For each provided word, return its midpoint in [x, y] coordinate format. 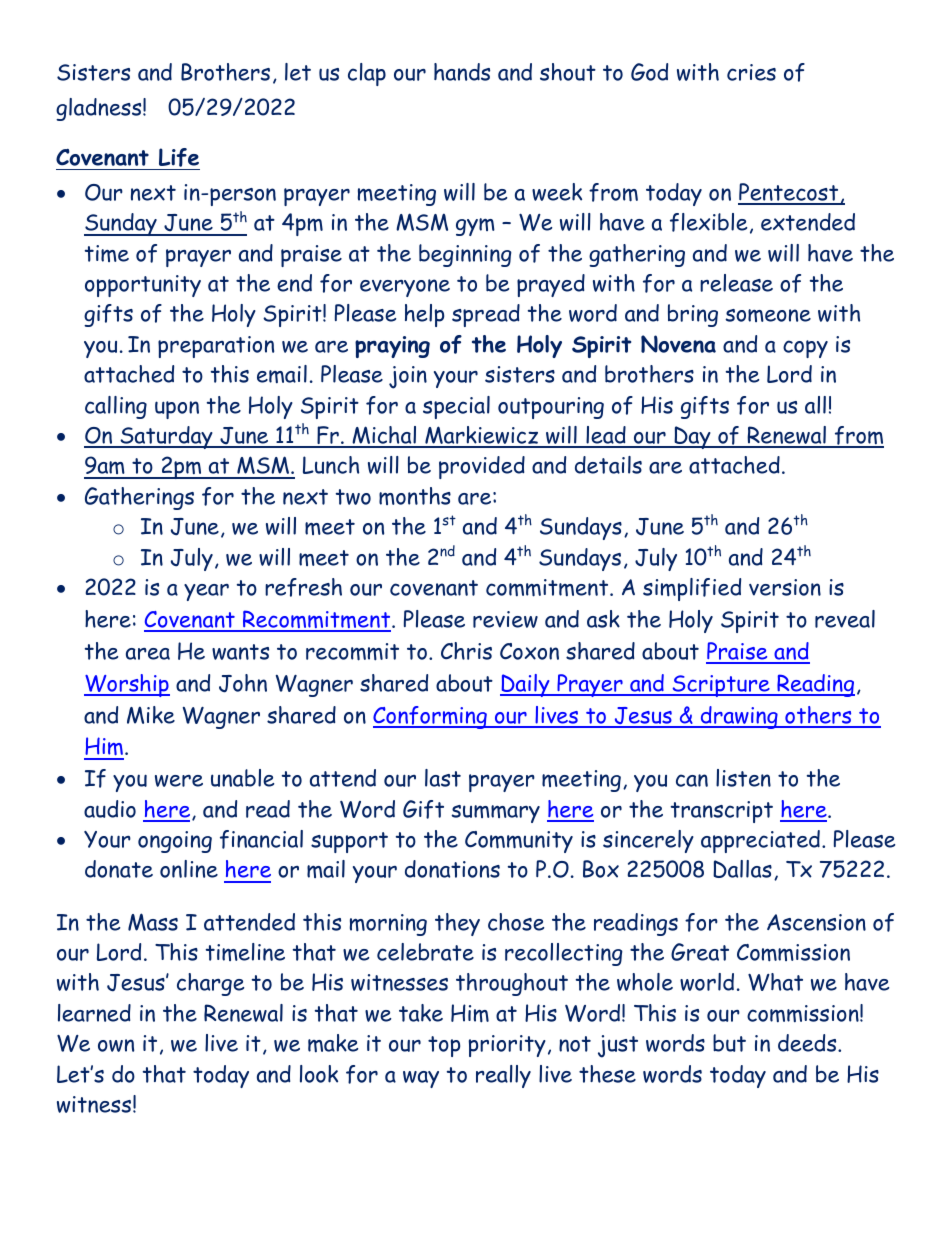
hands [462, 72]
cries [751, 72]
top [444, 1046]
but [729, 1043]
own [116, 1045]
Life [178, 159]
